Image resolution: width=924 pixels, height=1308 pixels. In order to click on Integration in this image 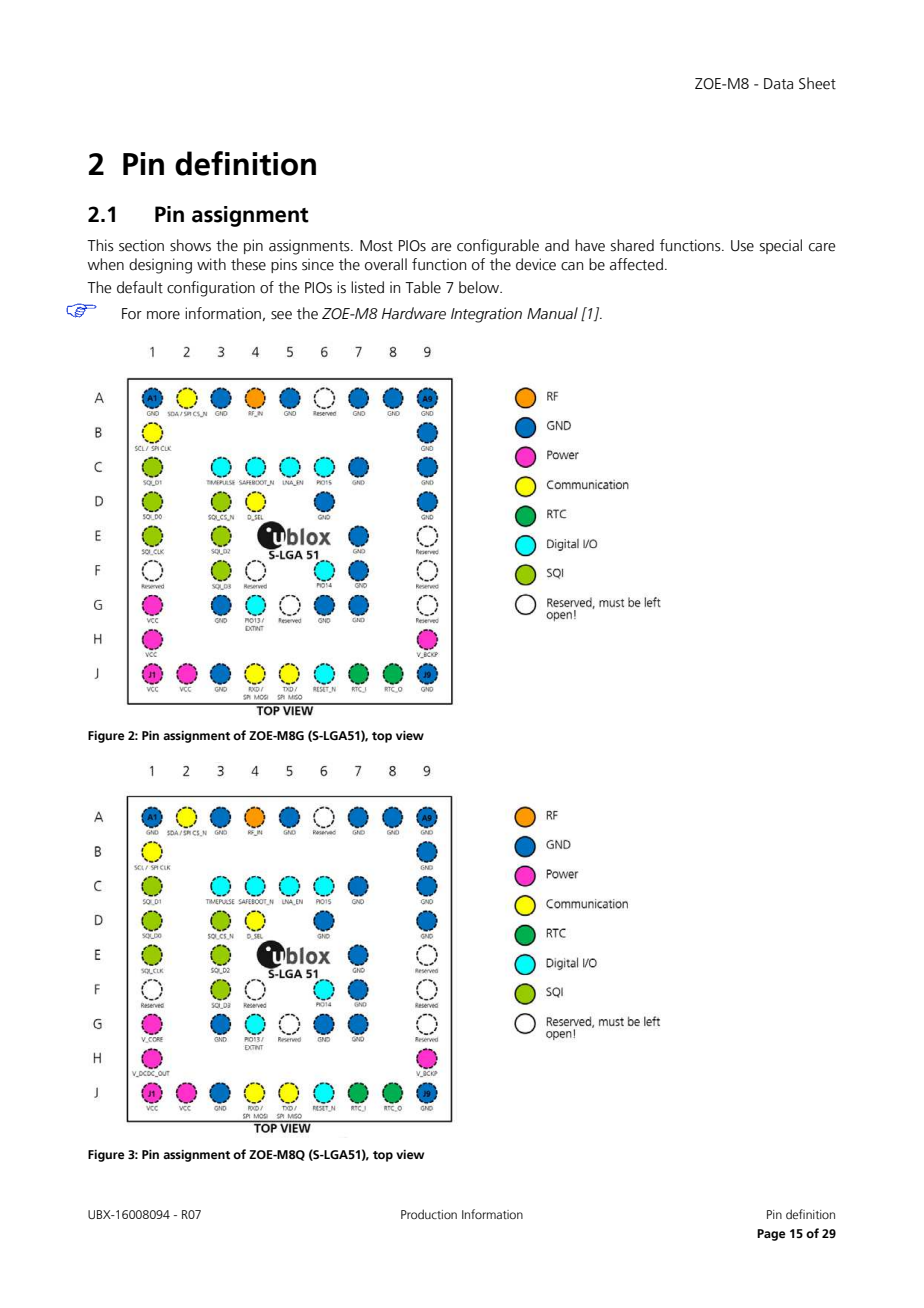, I will do `click(486, 315)`.
